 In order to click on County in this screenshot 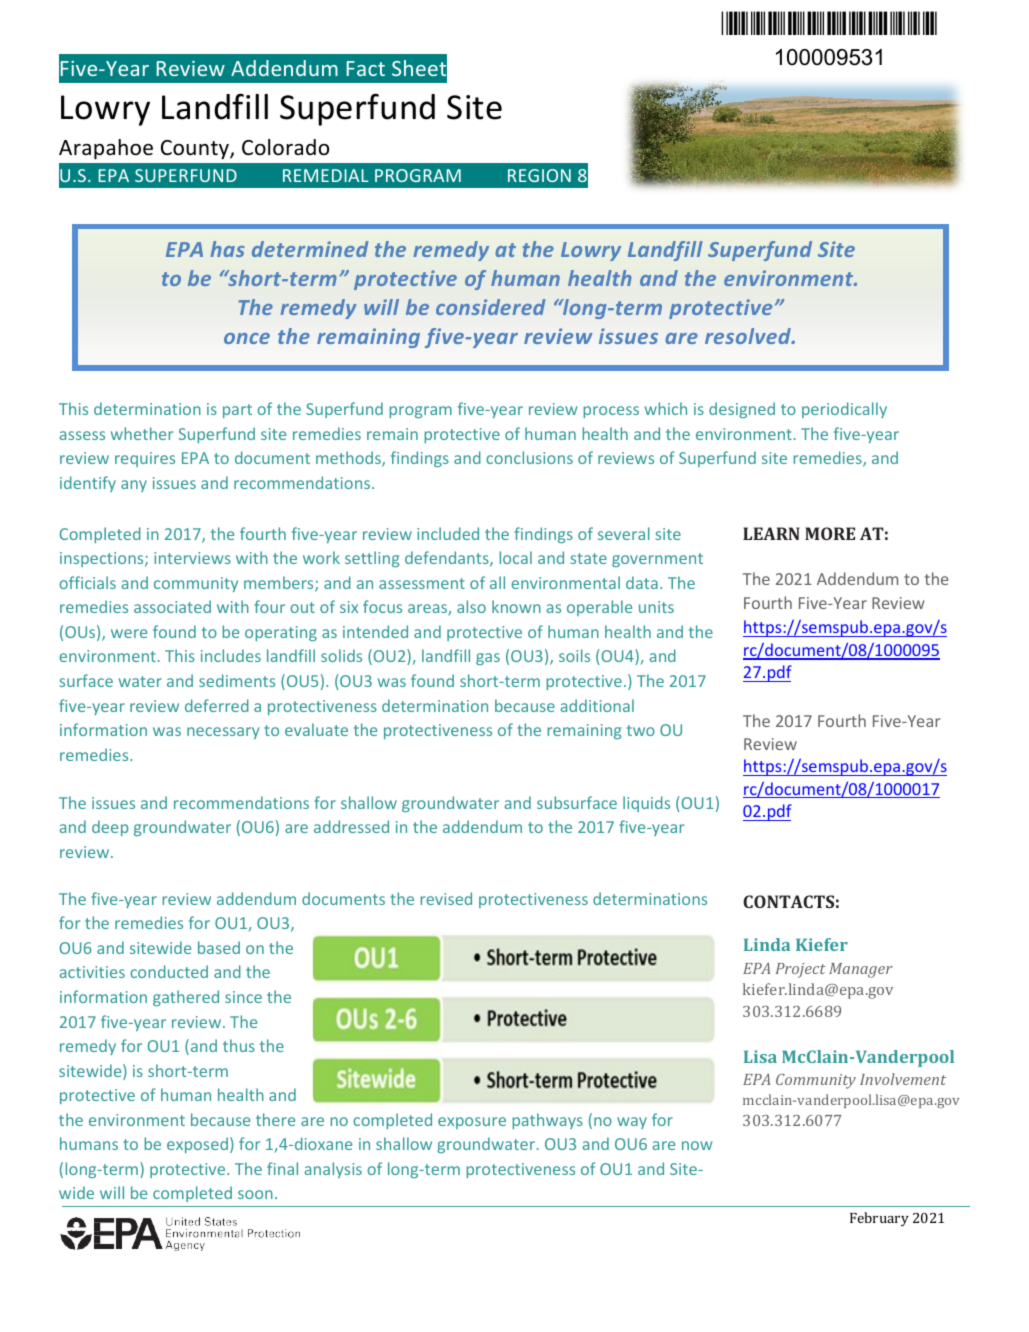, I will do `click(196, 149)`.
